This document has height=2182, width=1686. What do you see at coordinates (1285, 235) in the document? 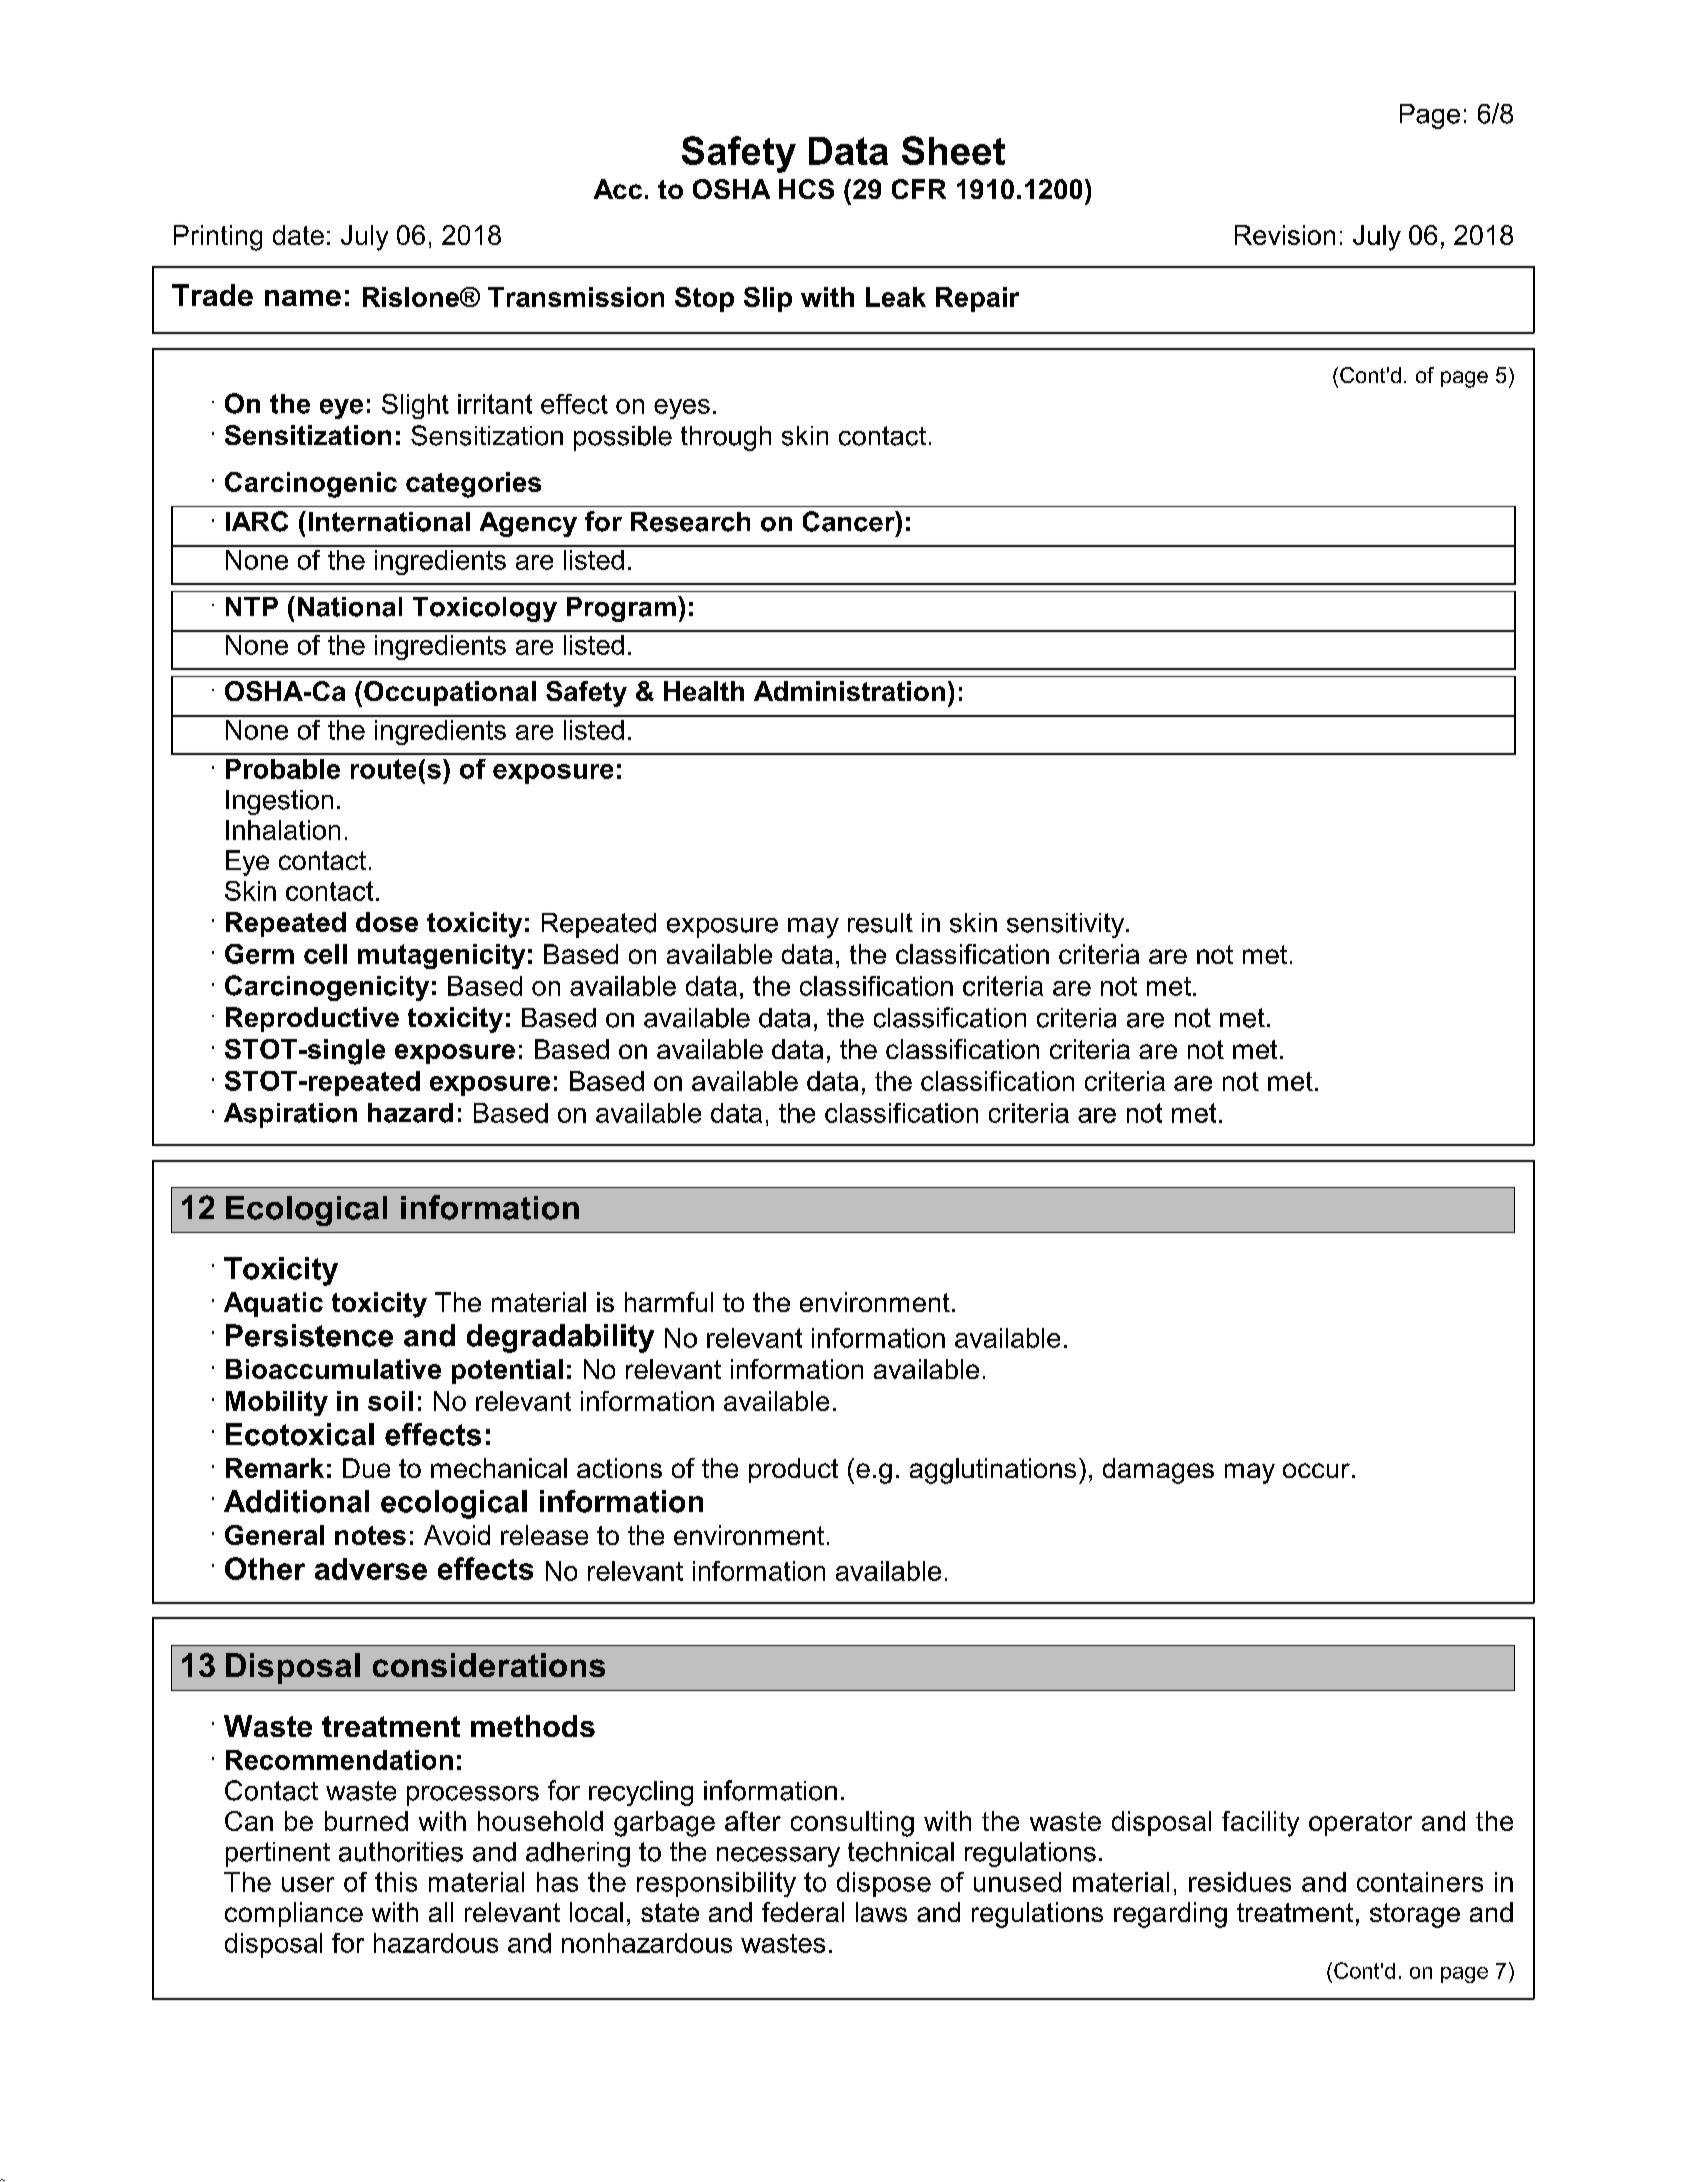
I see `Revision` at bounding box center [1285, 235].
